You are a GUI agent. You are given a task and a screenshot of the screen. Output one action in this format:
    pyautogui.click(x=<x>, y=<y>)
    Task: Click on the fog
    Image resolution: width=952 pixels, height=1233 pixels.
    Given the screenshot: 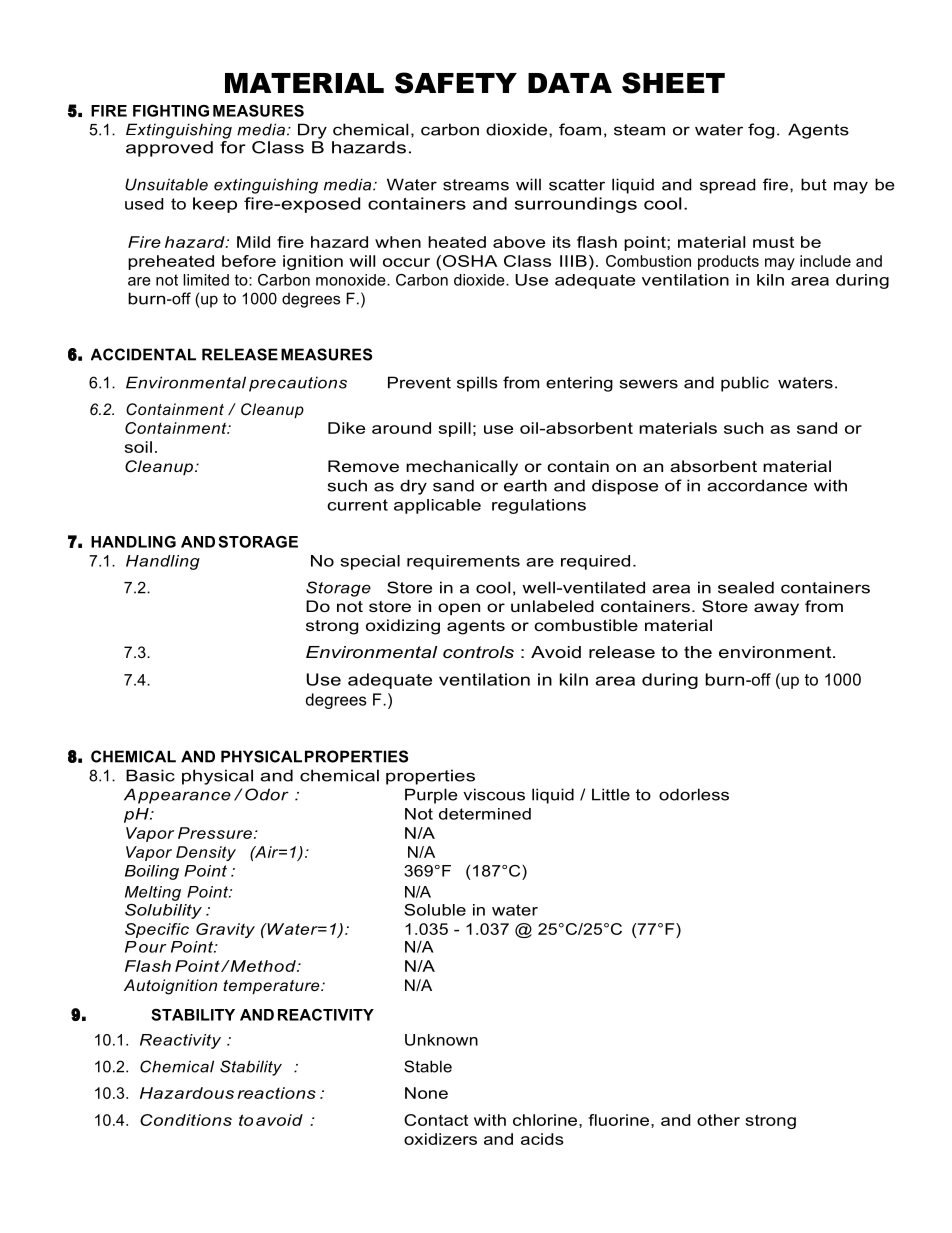 What is the action you would take?
    pyautogui.click(x=761, y=131)
